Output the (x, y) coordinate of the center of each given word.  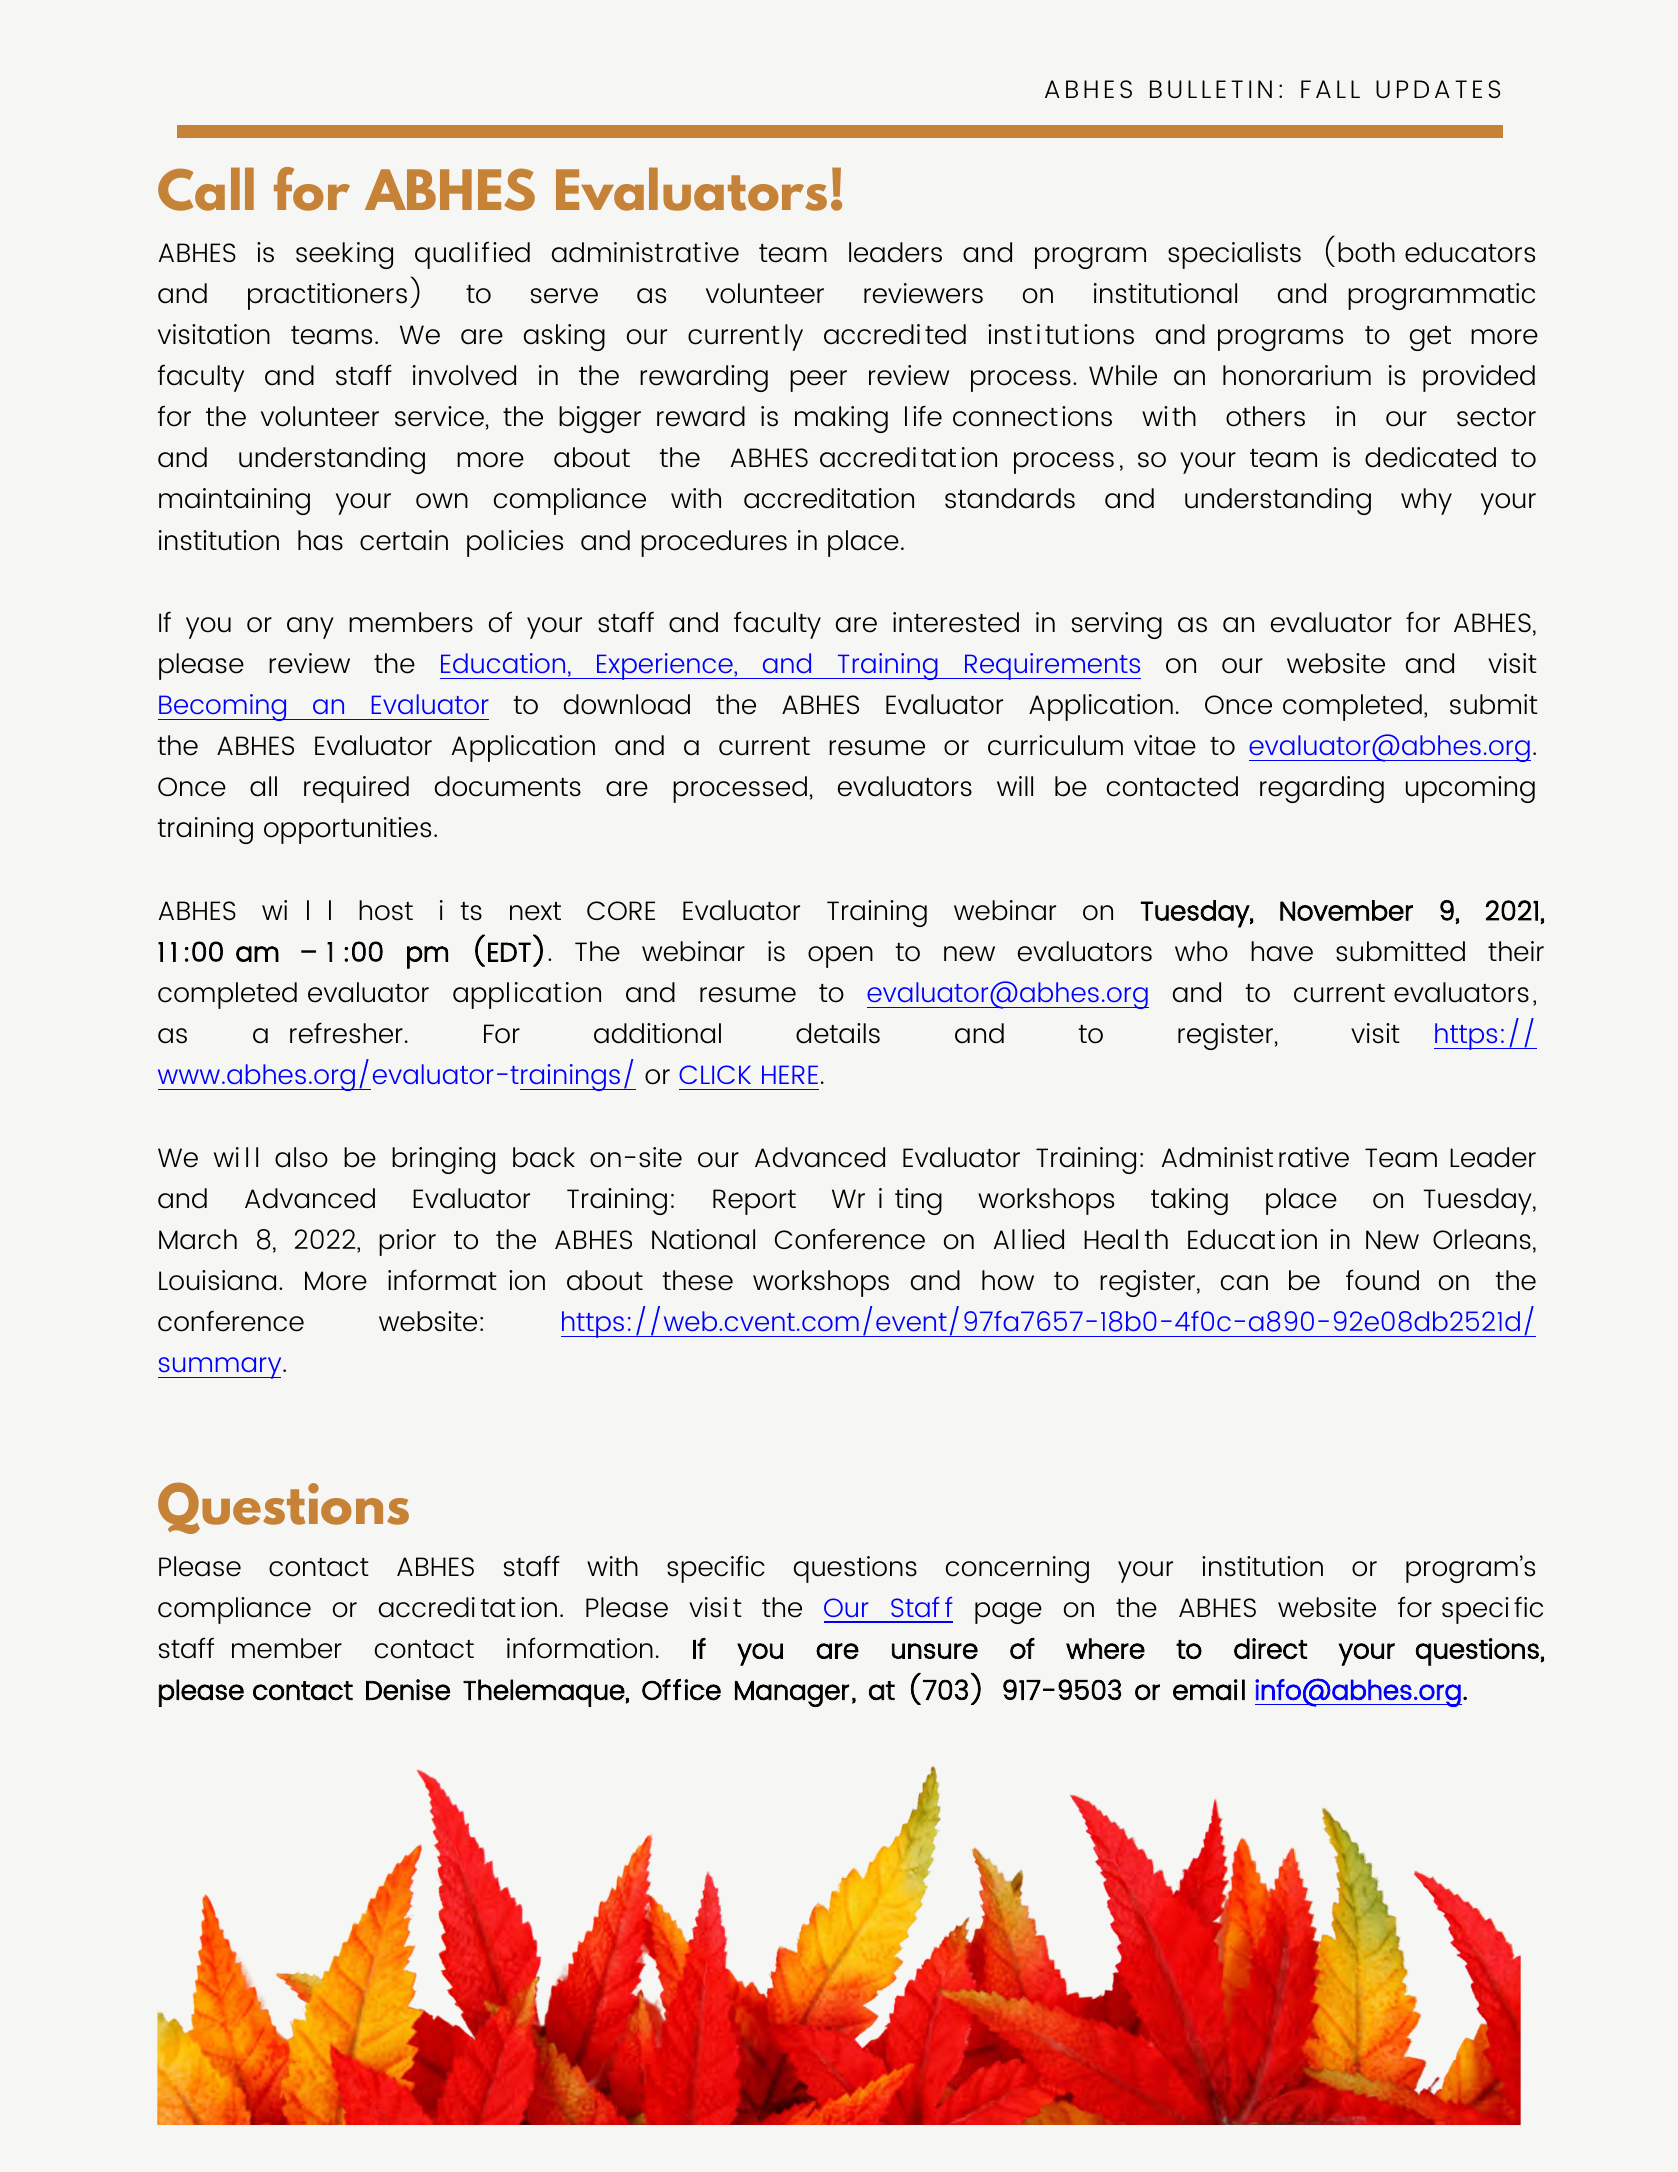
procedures (714, 543)
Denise (408, 1690)
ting (918, 1201)
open (840, 957)
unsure (935, 1651)
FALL (1330, 89)
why (1426, 501)
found (1382, 1280)
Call (206, 189)
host (386, 910)
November (1346, 910)
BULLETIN (1211, 89)
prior (407, 1242)
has (320, 540)
